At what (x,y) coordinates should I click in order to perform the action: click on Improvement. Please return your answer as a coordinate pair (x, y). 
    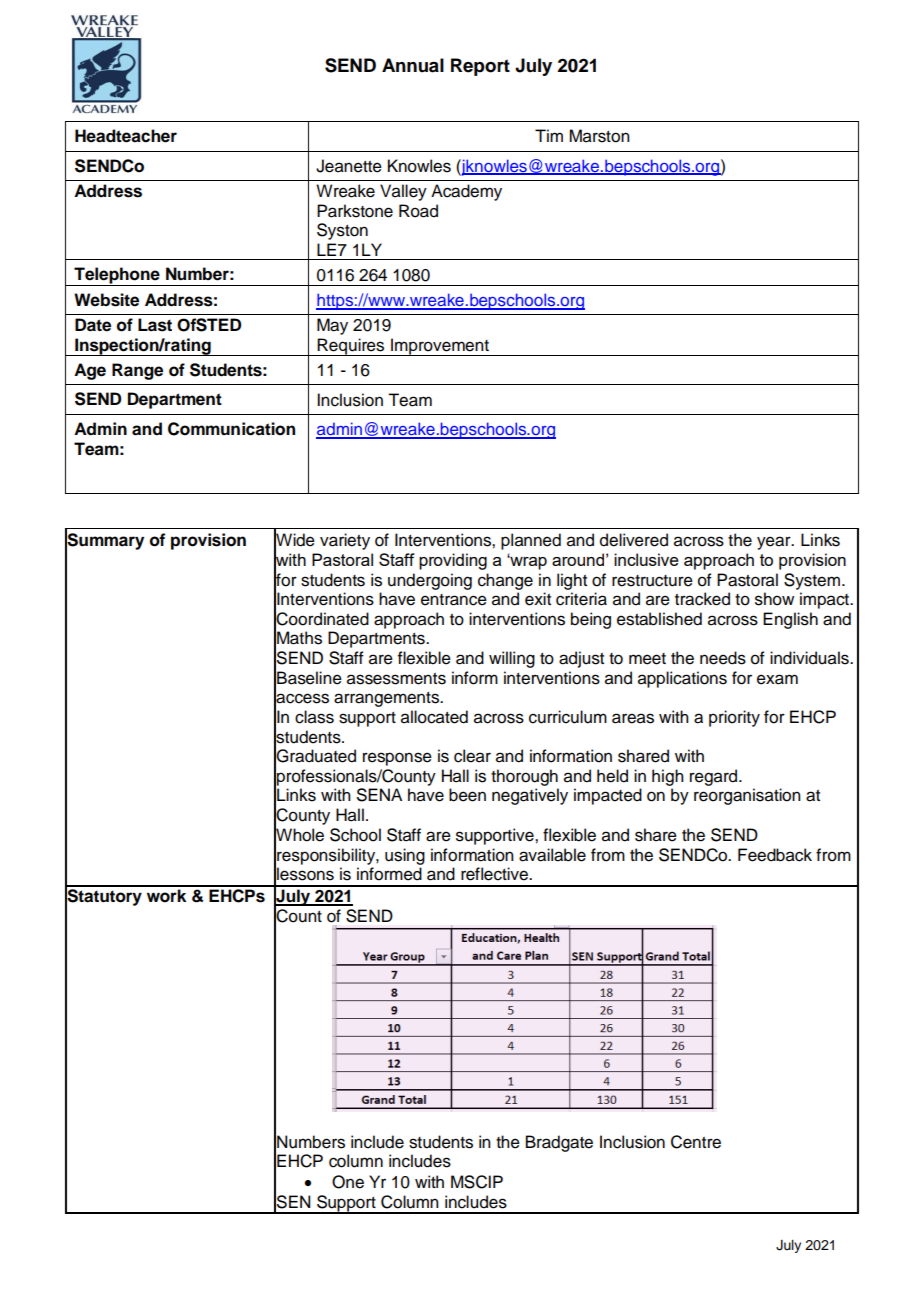
    Looking at the image, I should click on (440, 347).
